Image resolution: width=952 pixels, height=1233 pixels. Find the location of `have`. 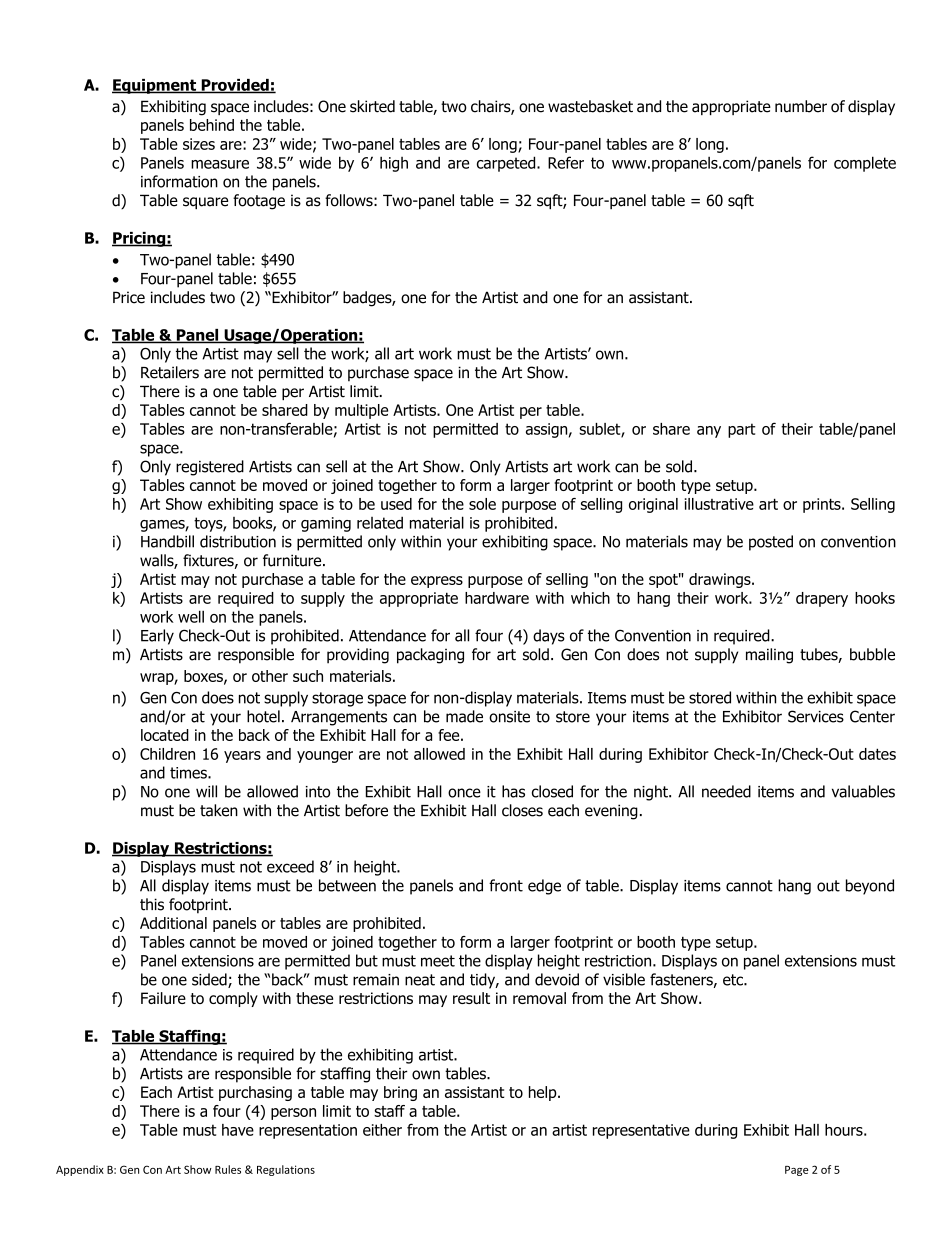

have is located at coordinates (238, 1130).
